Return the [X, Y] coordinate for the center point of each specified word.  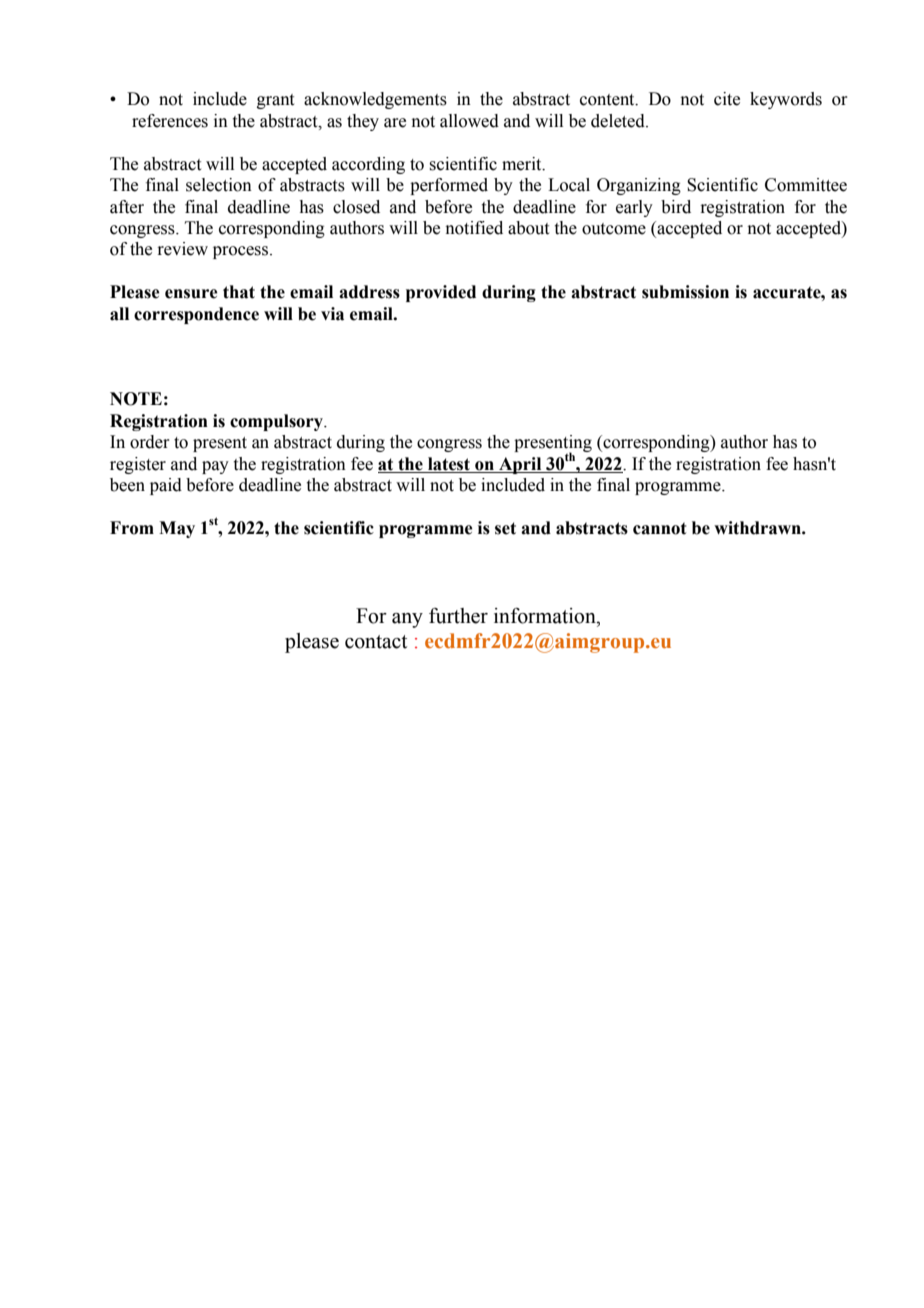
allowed [469, 121]
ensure [191, 294]
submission [685, 292]
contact [376, 642]
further [458, 616]
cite [727, 99]
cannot [660, 528]
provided [441, 293]
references [170, 121]
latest [449, 464]
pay [215, 467]
